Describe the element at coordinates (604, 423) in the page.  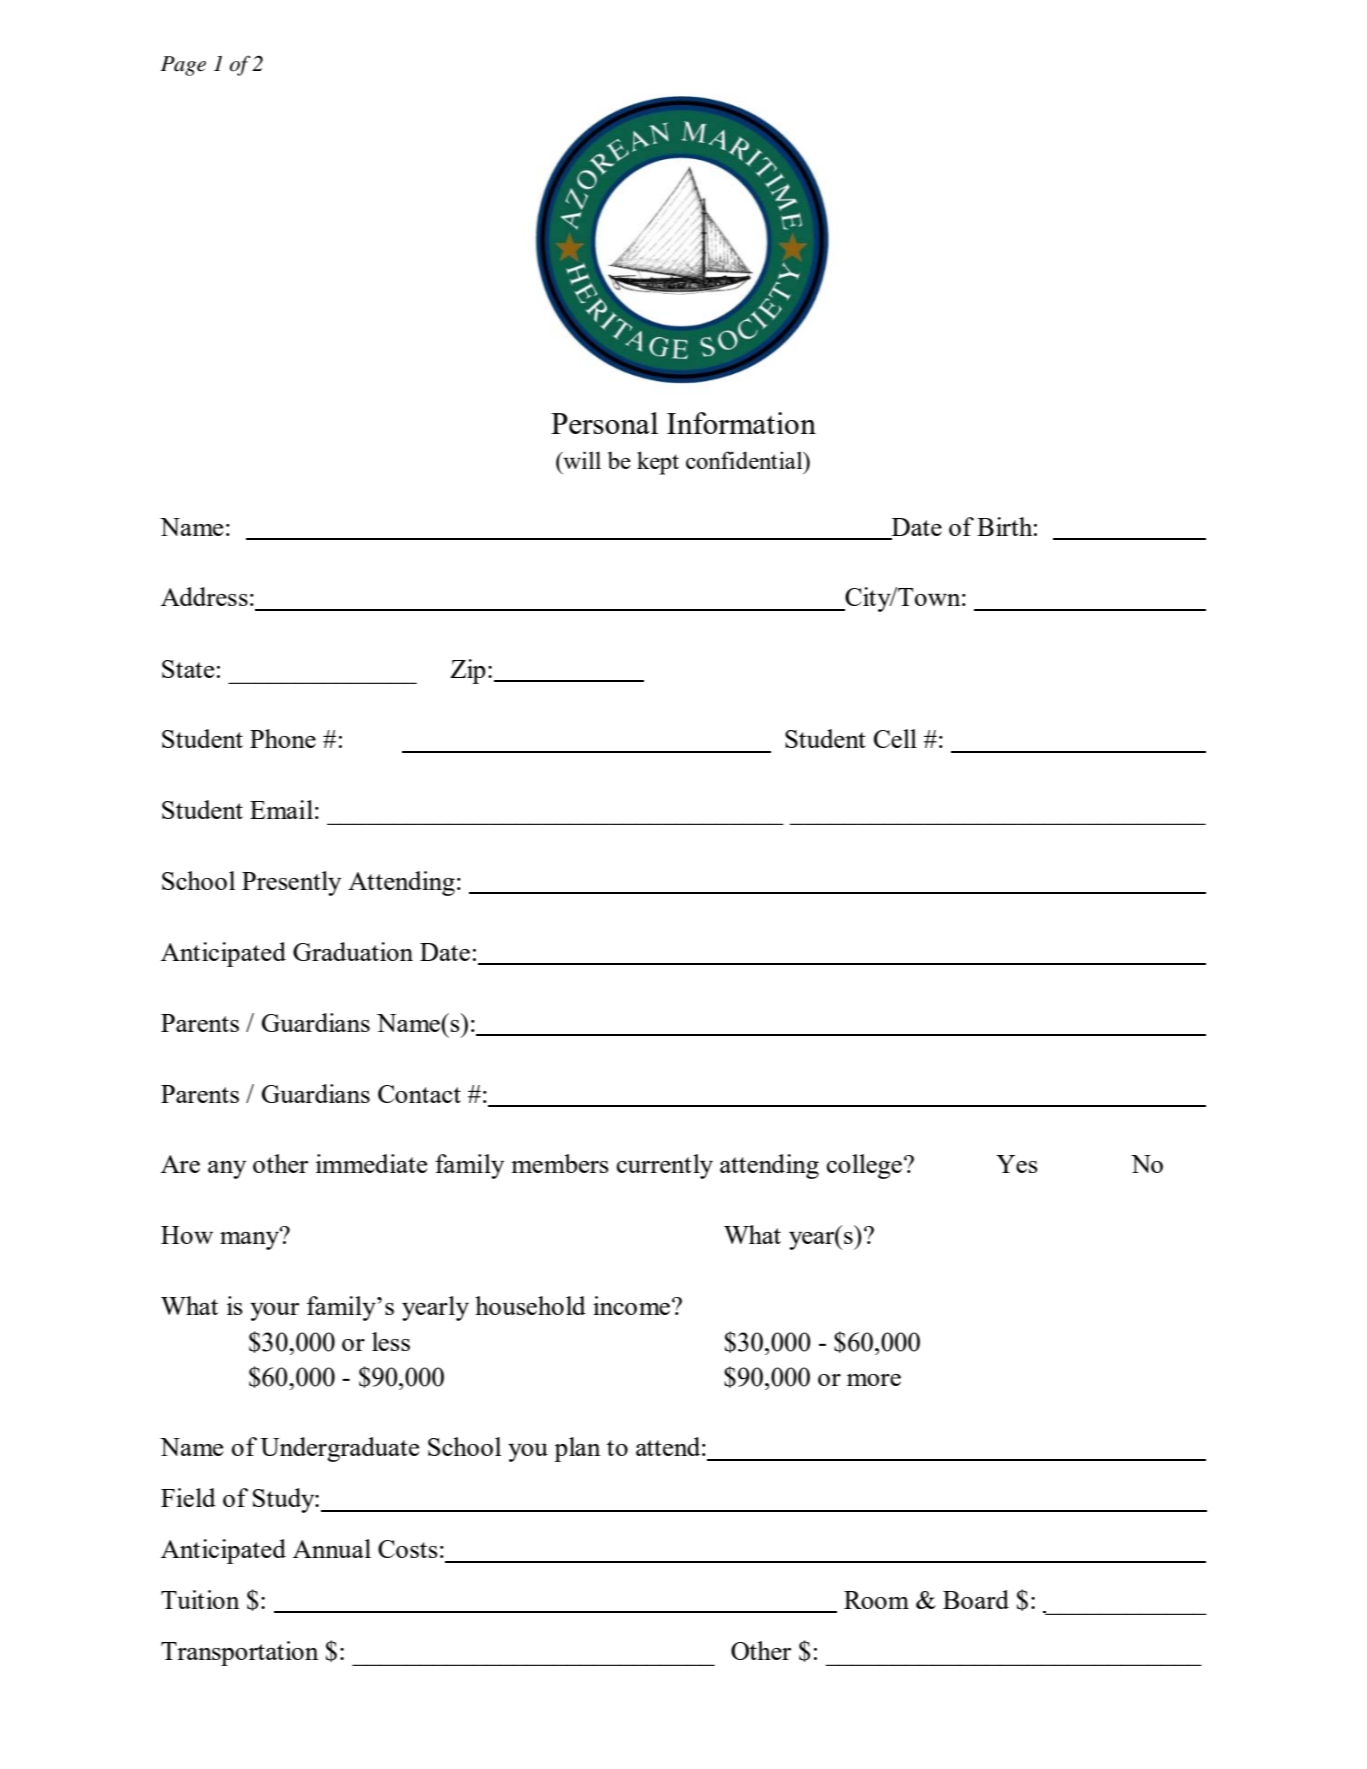
I see `Personal` at that location.
